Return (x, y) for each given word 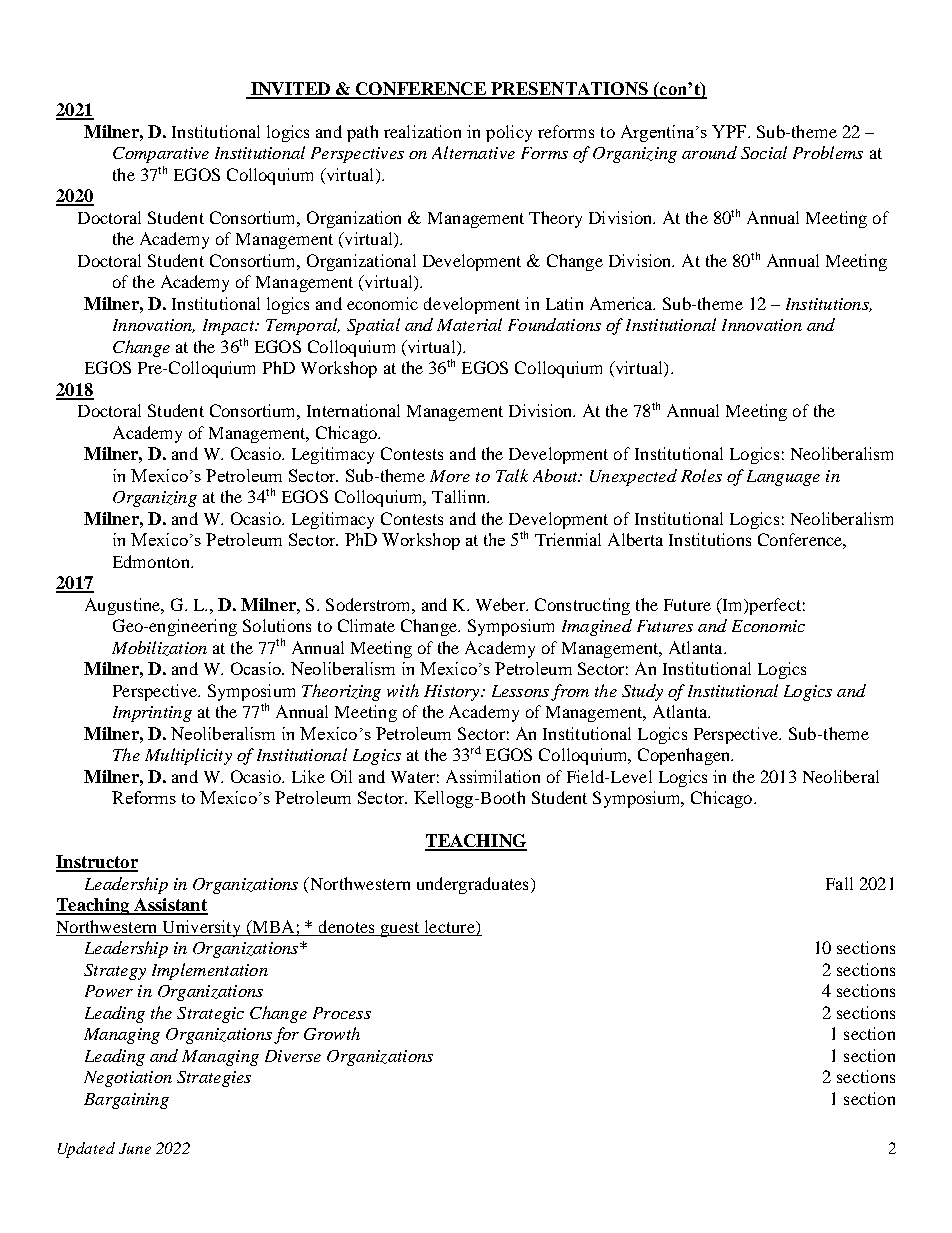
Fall (839, 883)
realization (422, 131)
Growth (332, 1033)
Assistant (170, 906)
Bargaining (126, 1101)
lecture (449, 928)
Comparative (161, 155)
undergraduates (472, 885)
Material (469, 324)
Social (764, 152)
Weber (501, 604)
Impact (230, 327)
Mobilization (159, 648)
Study (642, 692)
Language (783, 478)
